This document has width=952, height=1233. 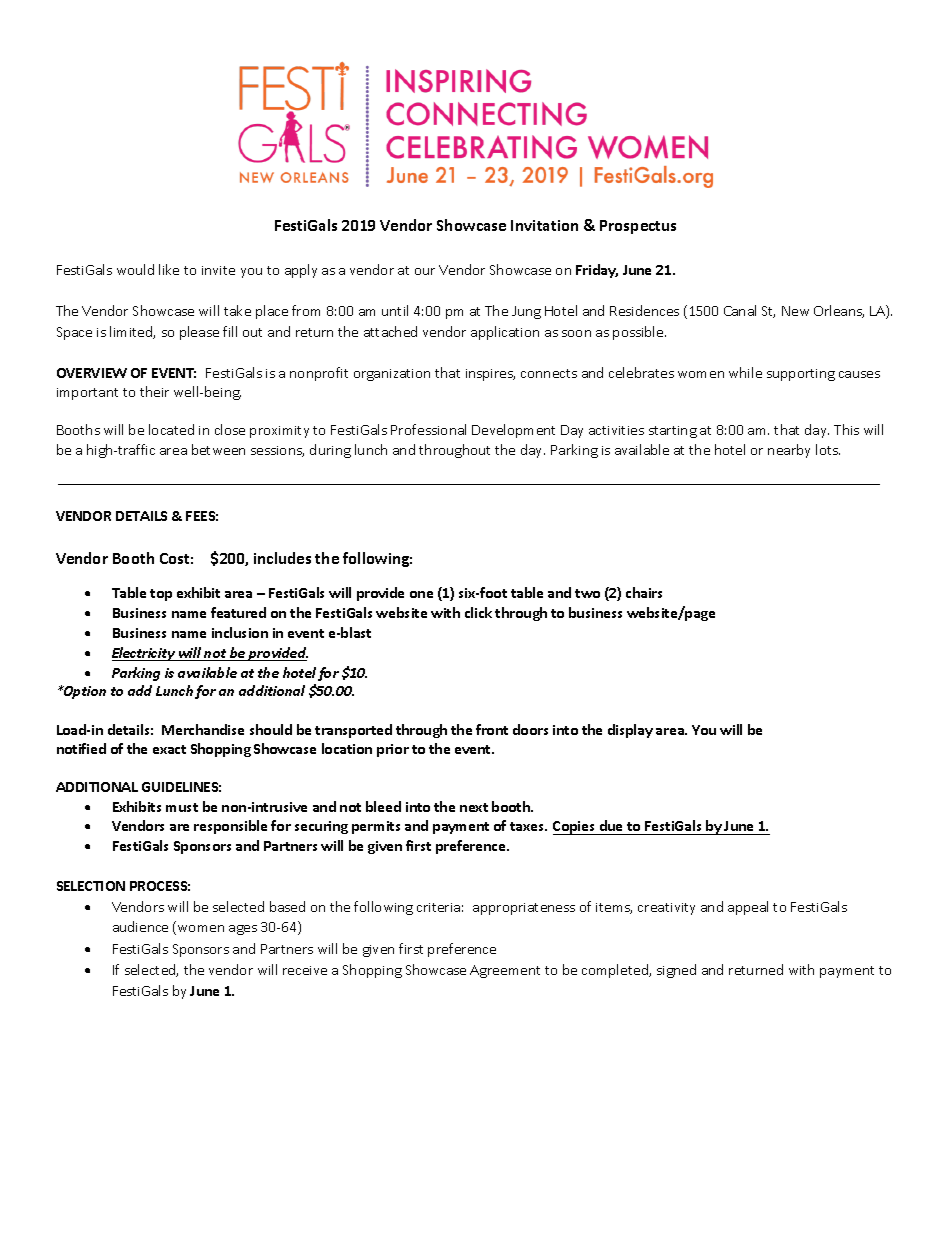 What do you see at coordinates (505, 971) in the document?
I see `Agreement` at bounding box center [505, 971].
